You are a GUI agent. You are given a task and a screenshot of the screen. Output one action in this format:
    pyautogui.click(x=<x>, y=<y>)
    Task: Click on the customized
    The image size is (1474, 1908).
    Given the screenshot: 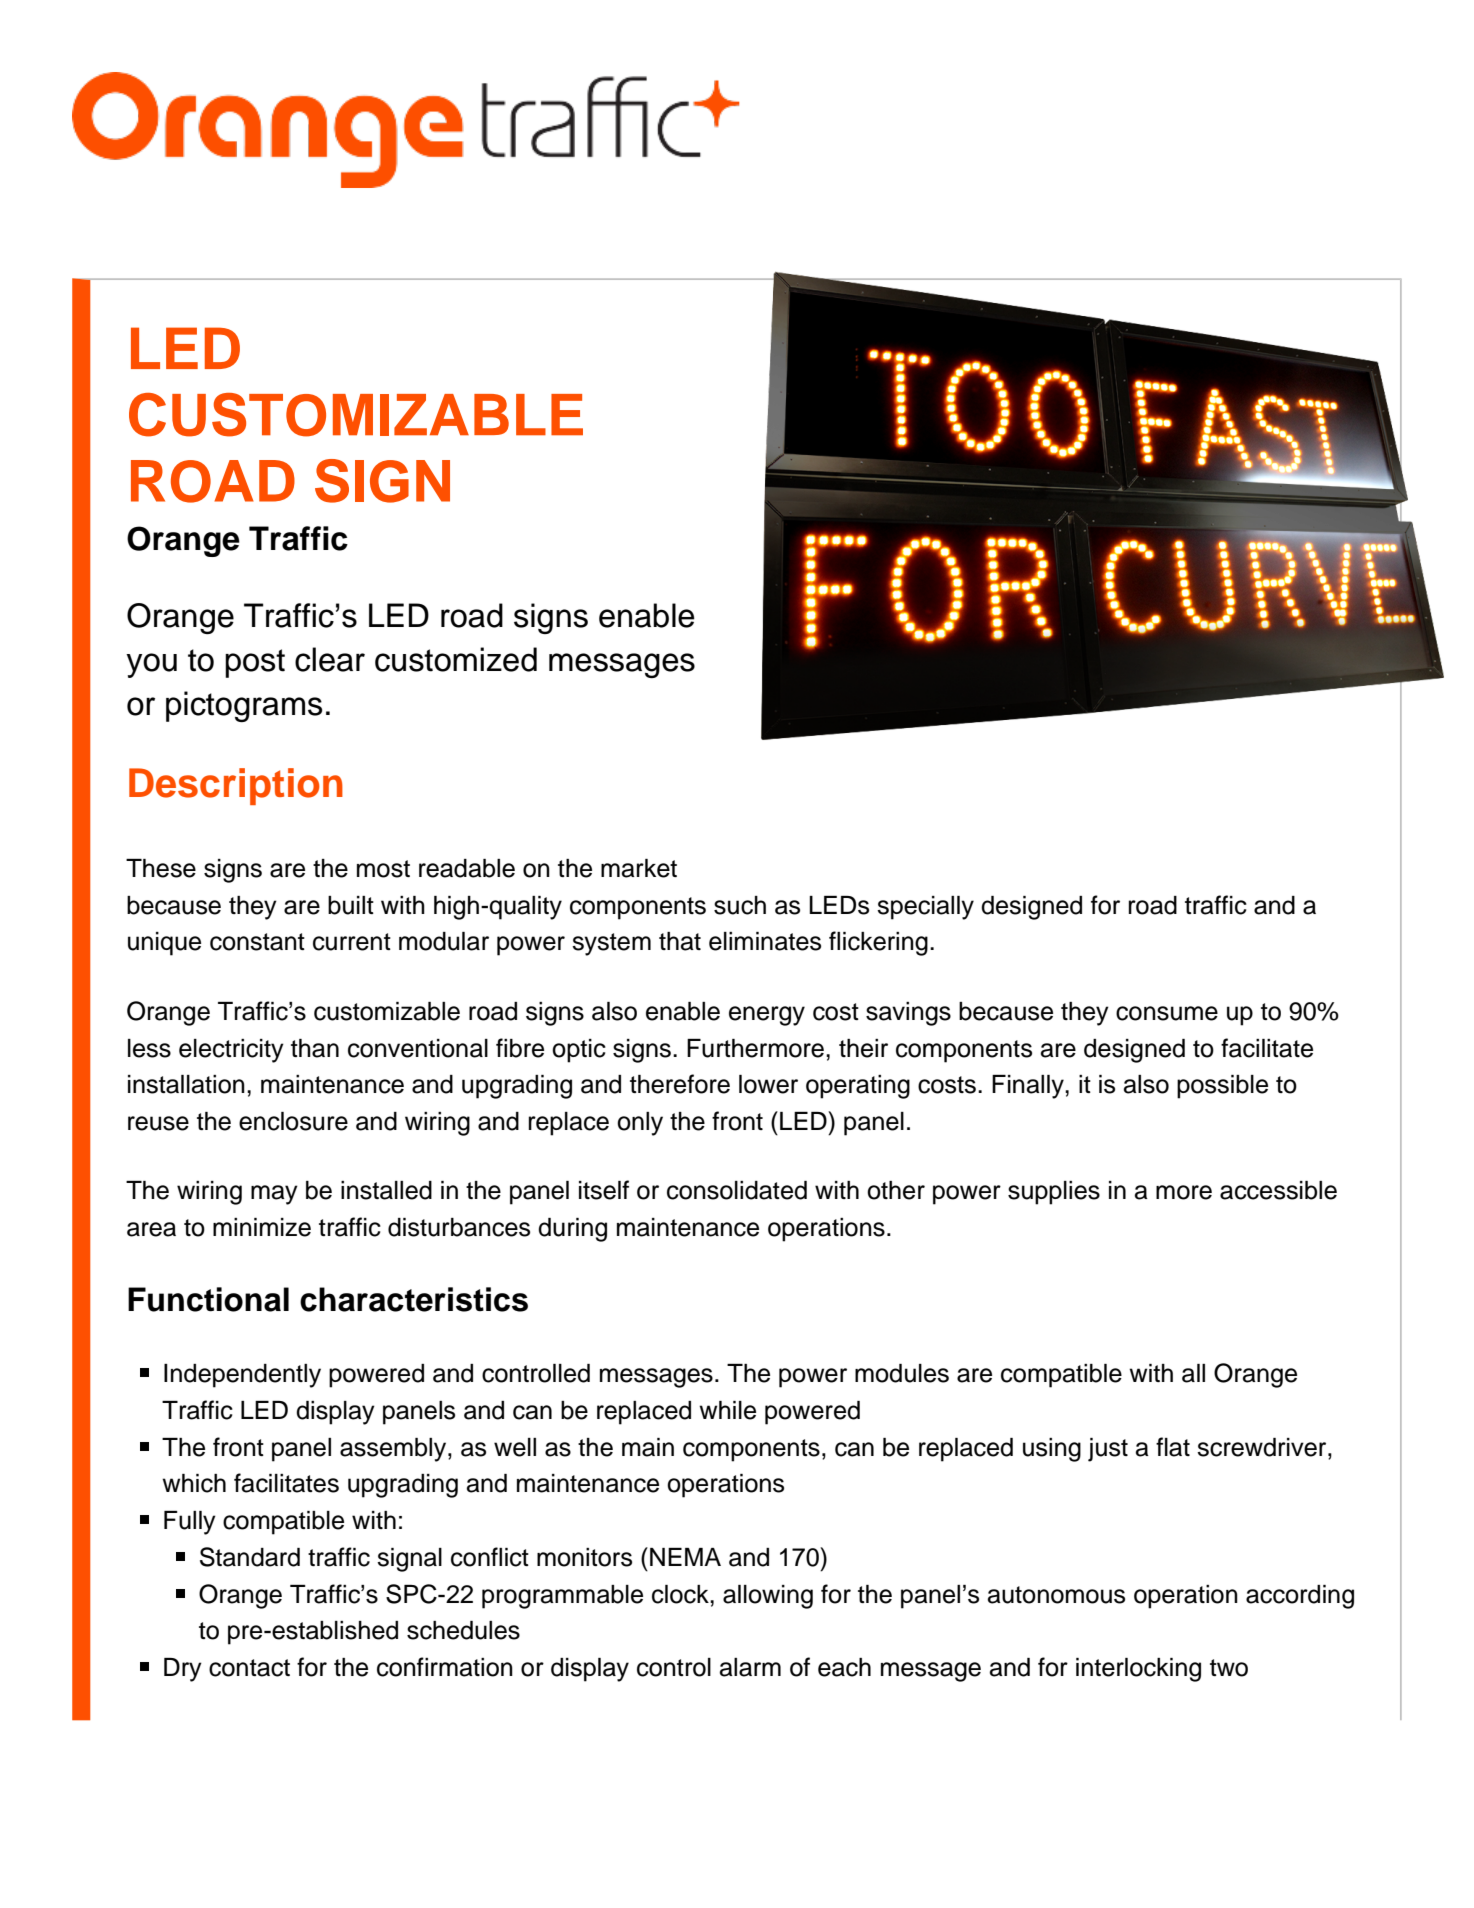 What is the action you would take?
    pyautogui.click(x=456, y=659)
